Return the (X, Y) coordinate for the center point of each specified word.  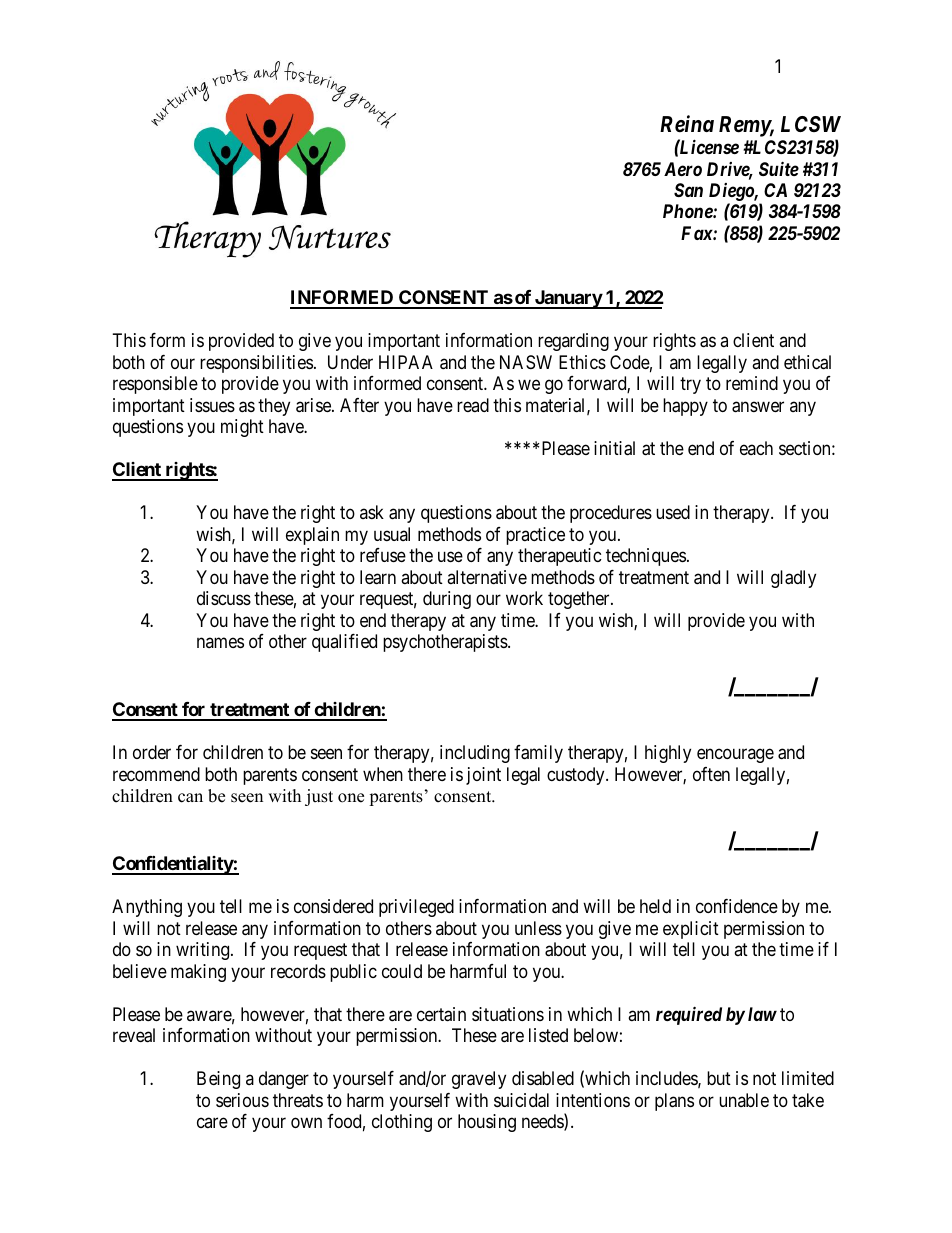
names (220, 643)
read (473, 405)
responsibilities (256, 364)
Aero (683, 169)
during (447, 600)
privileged (416, 908)
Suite (779, 168)
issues (212, 405)
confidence (737, 906)
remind (752, 383)
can (190, 798)
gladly (793, 579)
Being (218, 1080)
